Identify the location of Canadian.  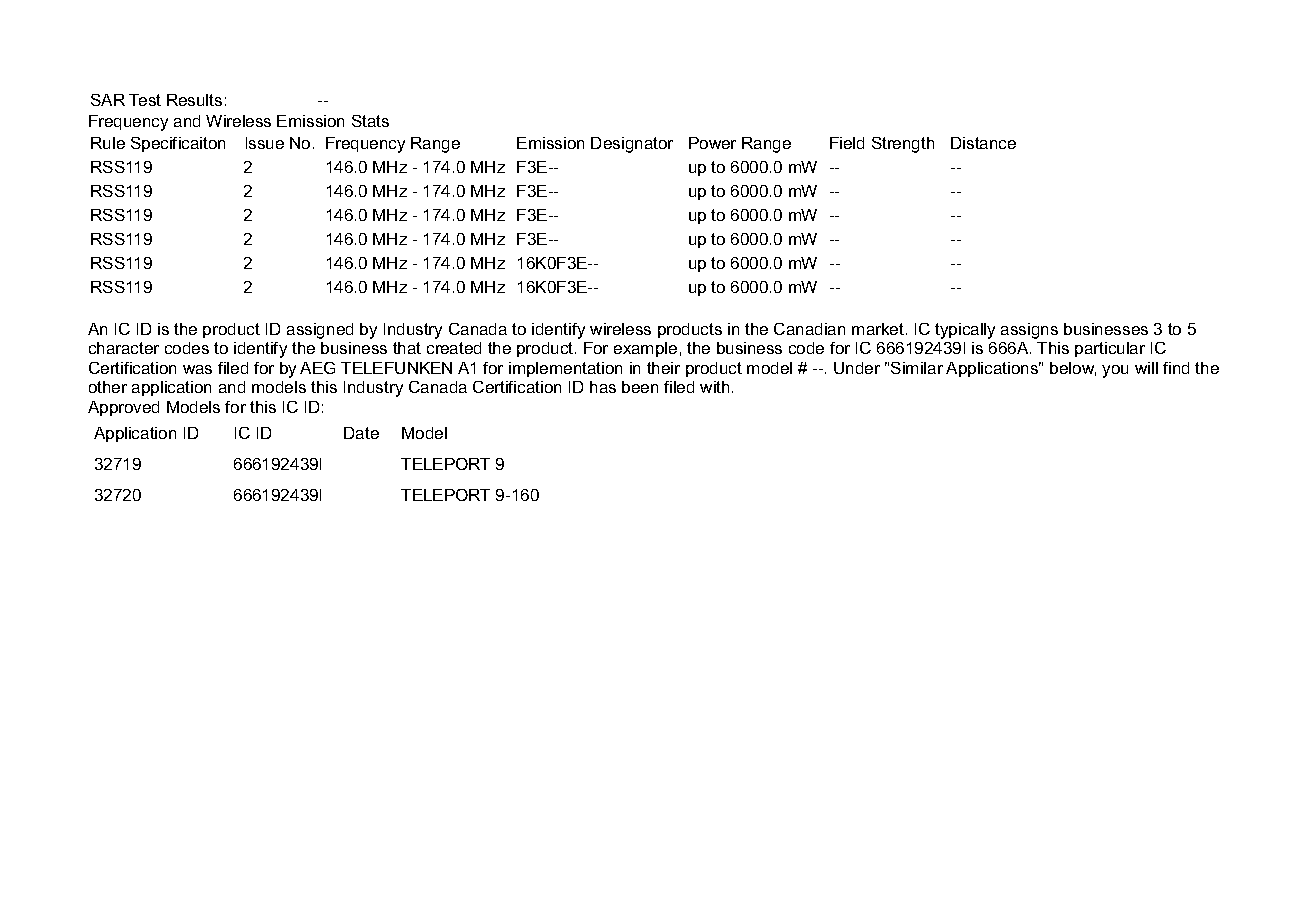
(809, 329).
